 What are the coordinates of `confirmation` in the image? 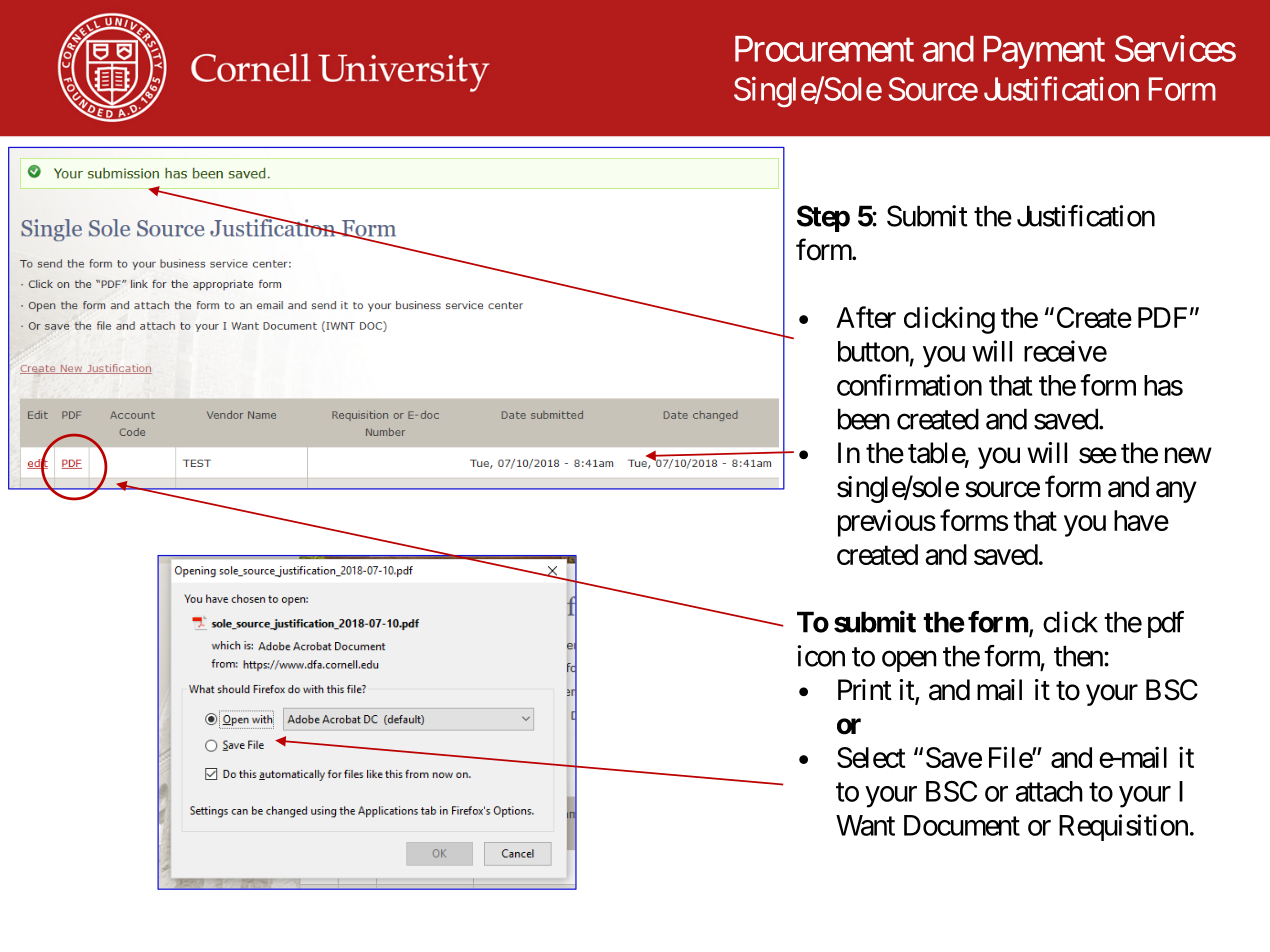 It's located at (909, 385).
